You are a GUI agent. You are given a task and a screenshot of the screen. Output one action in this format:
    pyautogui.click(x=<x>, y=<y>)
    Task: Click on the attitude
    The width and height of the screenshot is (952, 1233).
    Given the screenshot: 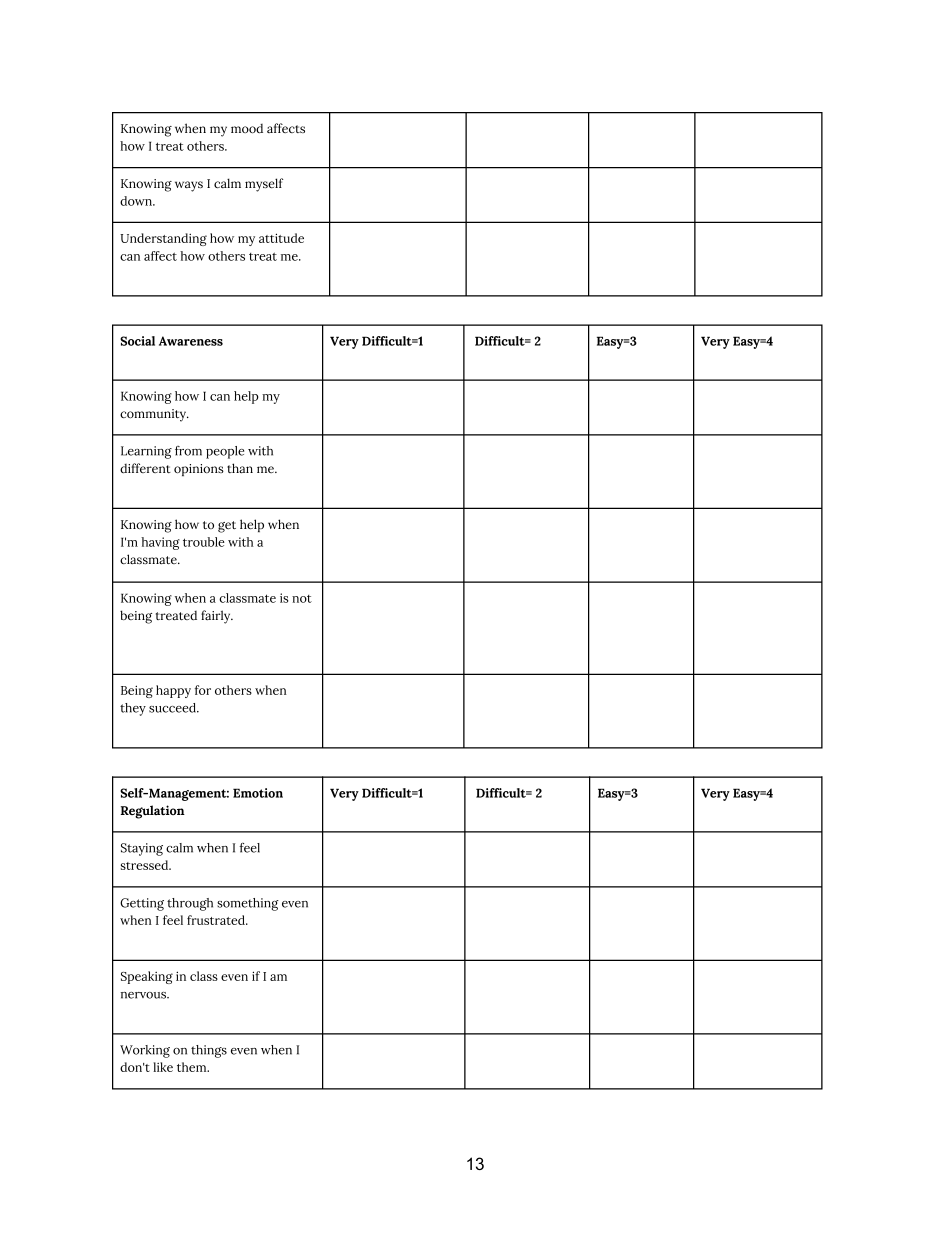 What is the action you would take?
    pyautogui.click(x=281, y=238)
